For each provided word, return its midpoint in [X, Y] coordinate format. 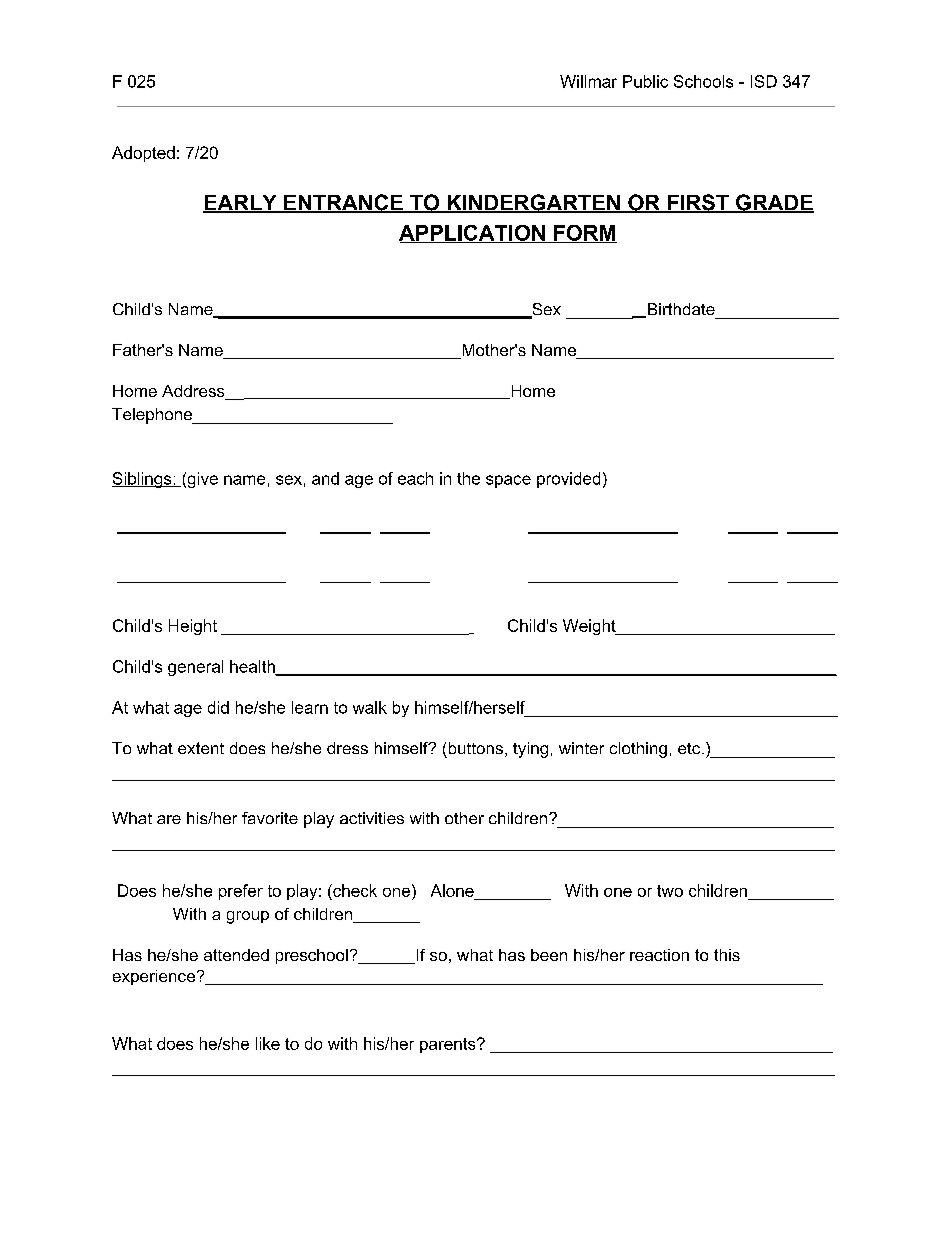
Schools [703, 81]
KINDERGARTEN [533, 203]
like [268, 1043]
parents [449, 1045]
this [727, 955]
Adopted [143, 154]
